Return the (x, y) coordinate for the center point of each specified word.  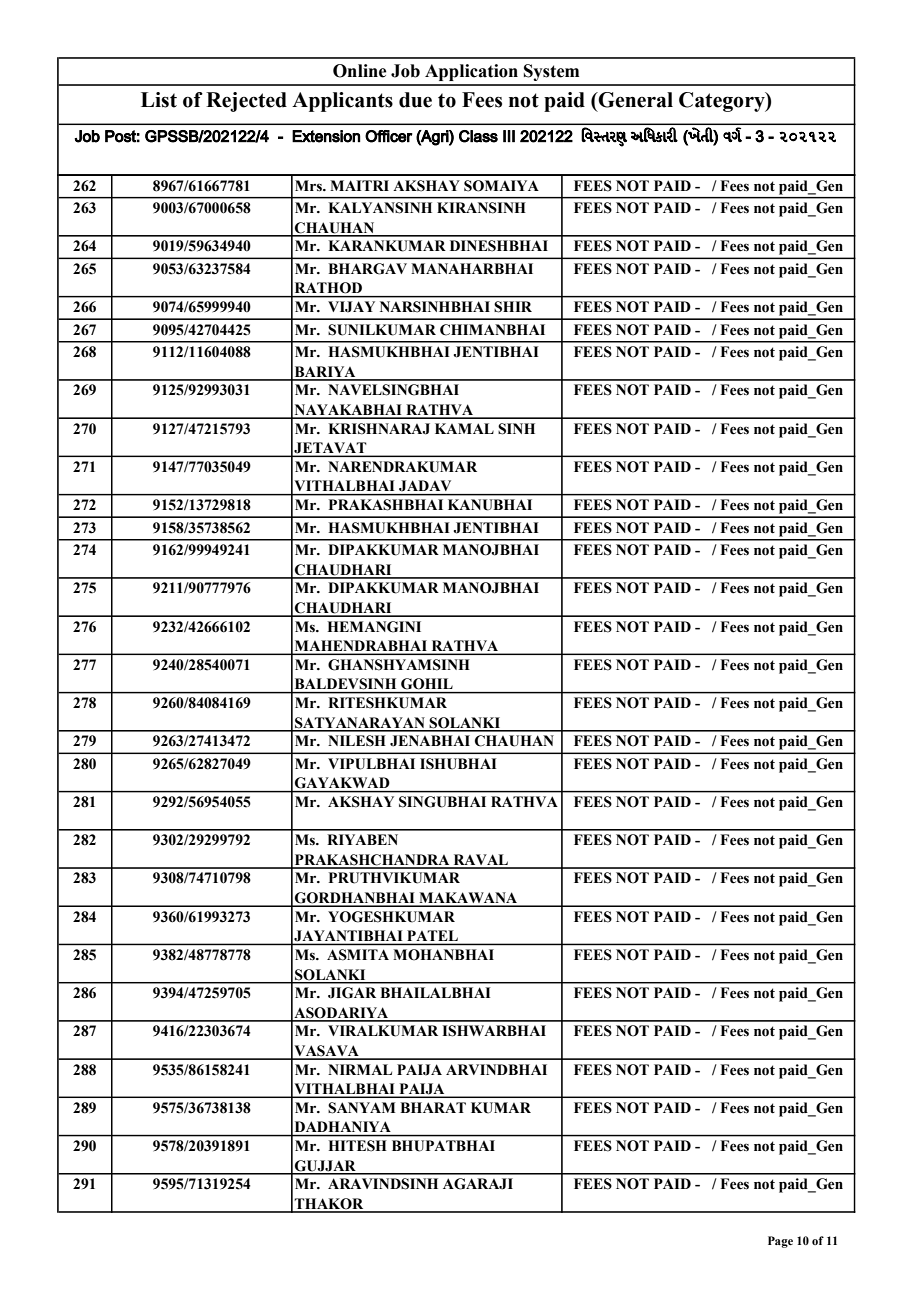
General (635, 100)
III (509, 136)
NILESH (357, 741)
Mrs (309, 186)
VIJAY (351, 307)
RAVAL (481, 861)
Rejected (246, 102)
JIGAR (352, 993)
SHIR (513, 307)
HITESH (357, 1146)
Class (478, 136)
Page (780, 1242)
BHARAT (433, 1107)
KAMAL (464, 428)
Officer (389, 136)
